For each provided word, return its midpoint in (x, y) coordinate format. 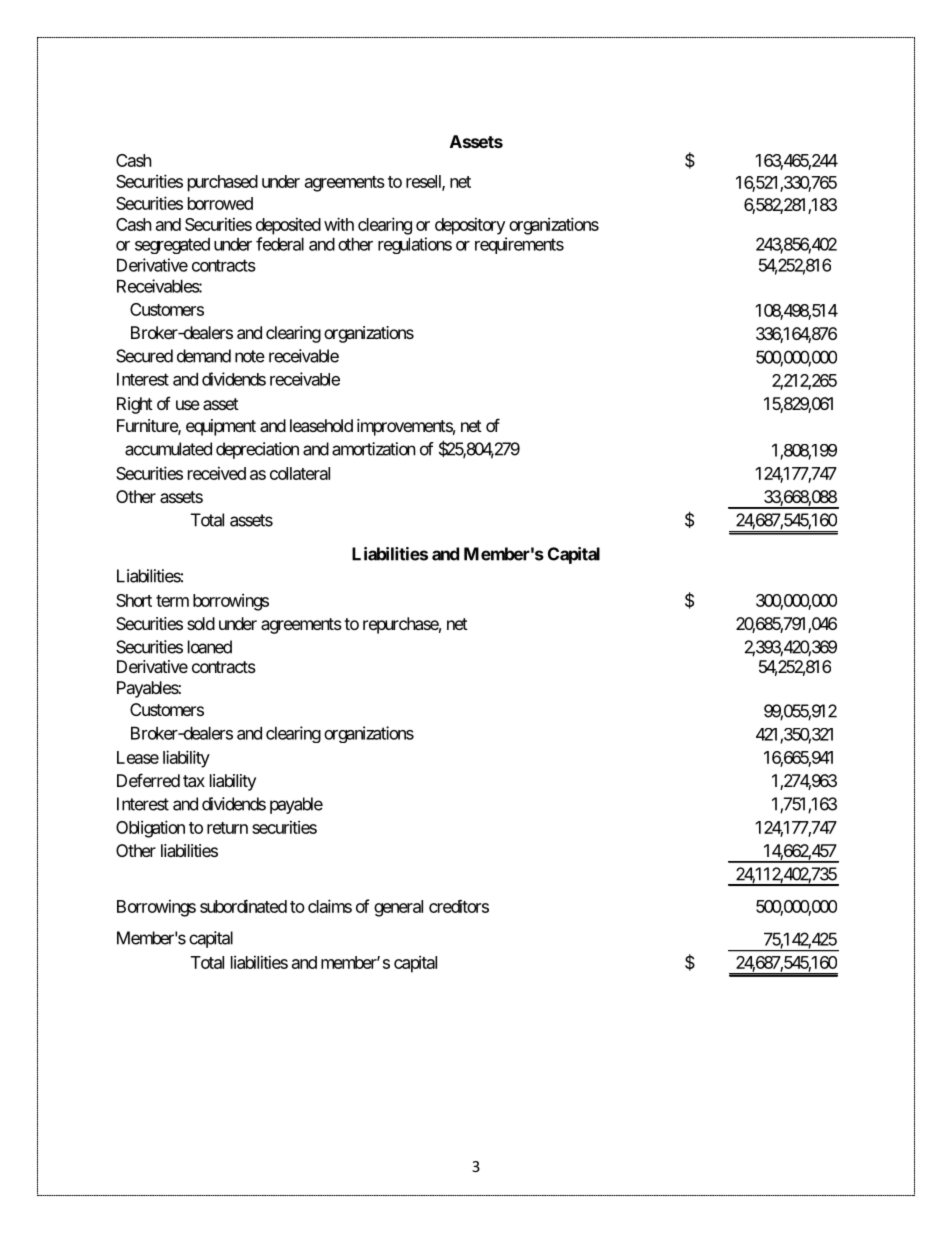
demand (204, 356)
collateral (300, 473)
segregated (172, 246)
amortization (374, 449)
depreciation (257, 450)
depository (470, 226)
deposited (288, 226)
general (398, 908)
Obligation (150, 829)
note (250, 356)
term (172, 601)
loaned (210, 647)
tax (194, 781)
